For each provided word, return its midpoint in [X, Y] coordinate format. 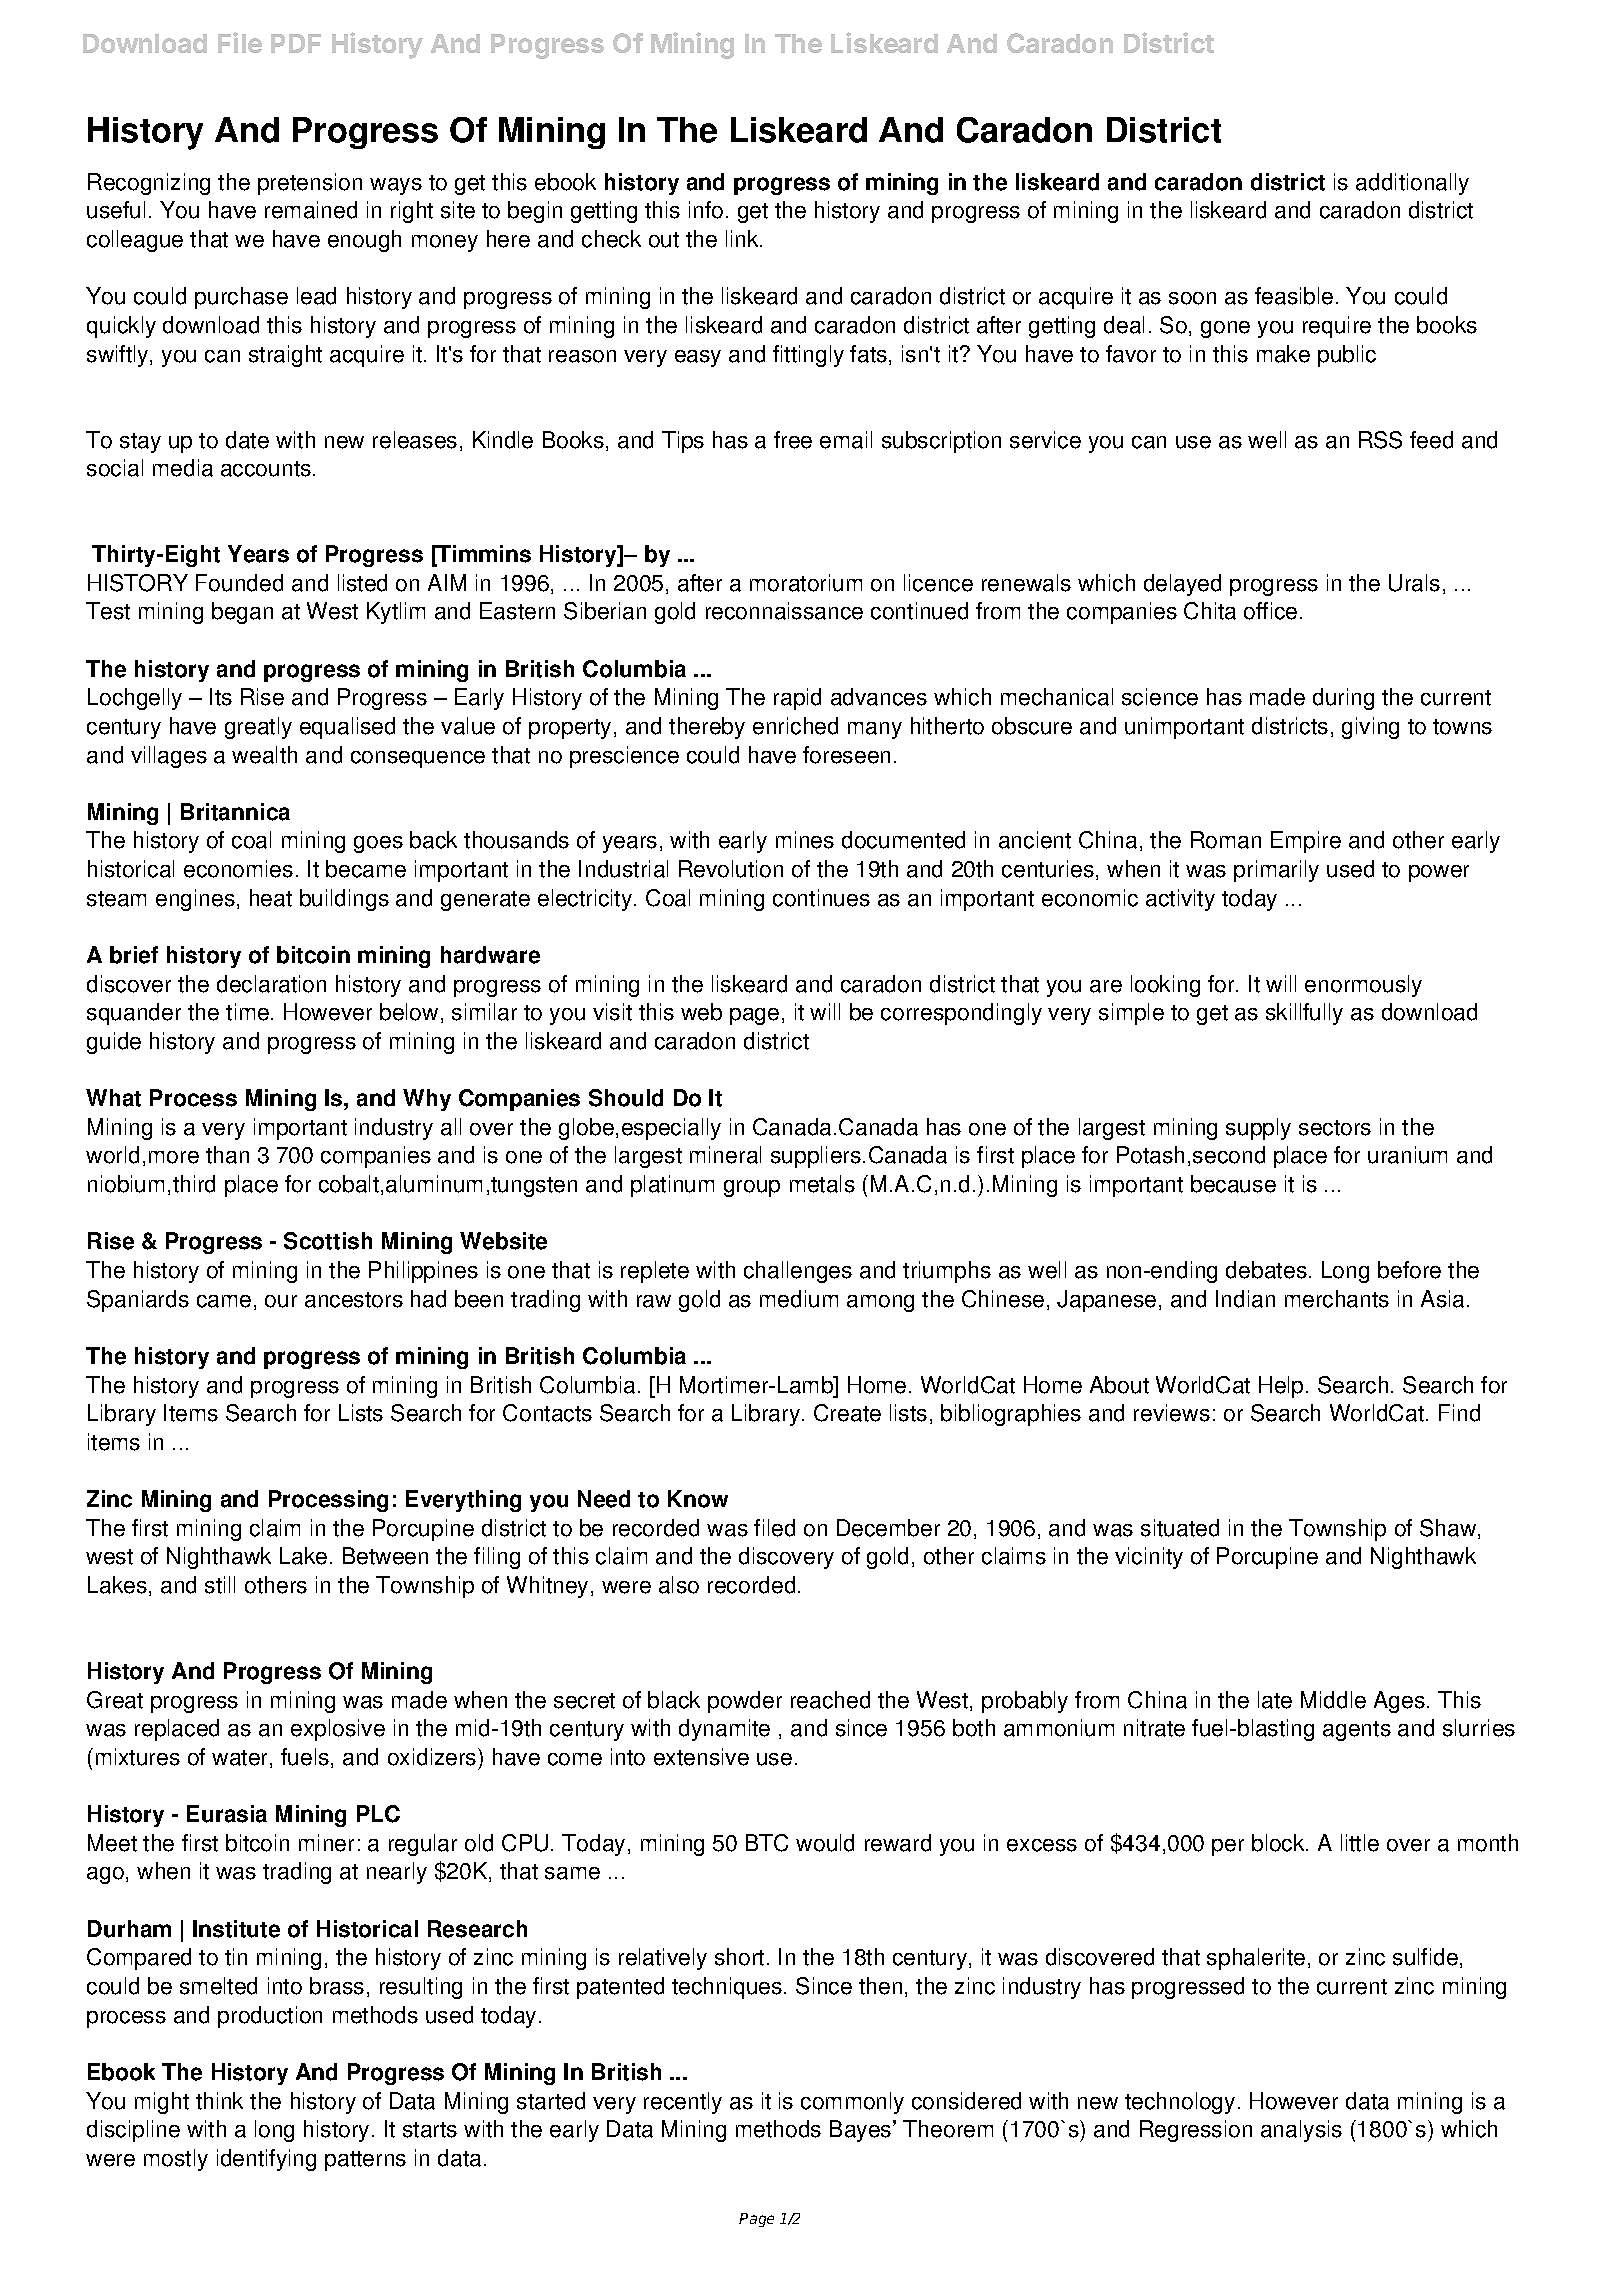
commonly [852, 2103]
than [227, 1155]
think [219, 2101]
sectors [1335, 1128]
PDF [296, 43]
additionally [1412, 184]
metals [822, 1184]
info [706, 210]
